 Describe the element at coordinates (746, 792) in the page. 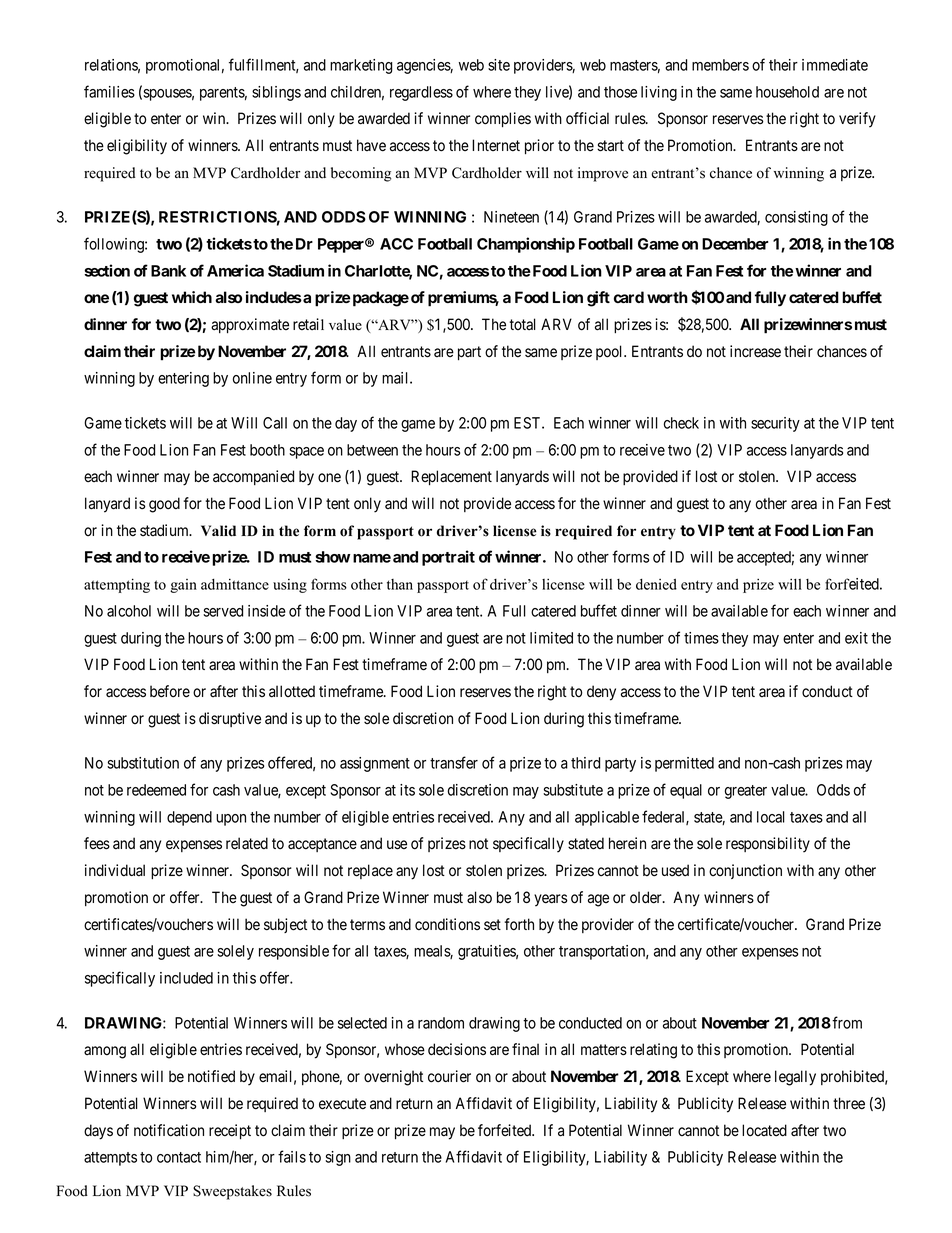

I see `greater` at that location.
